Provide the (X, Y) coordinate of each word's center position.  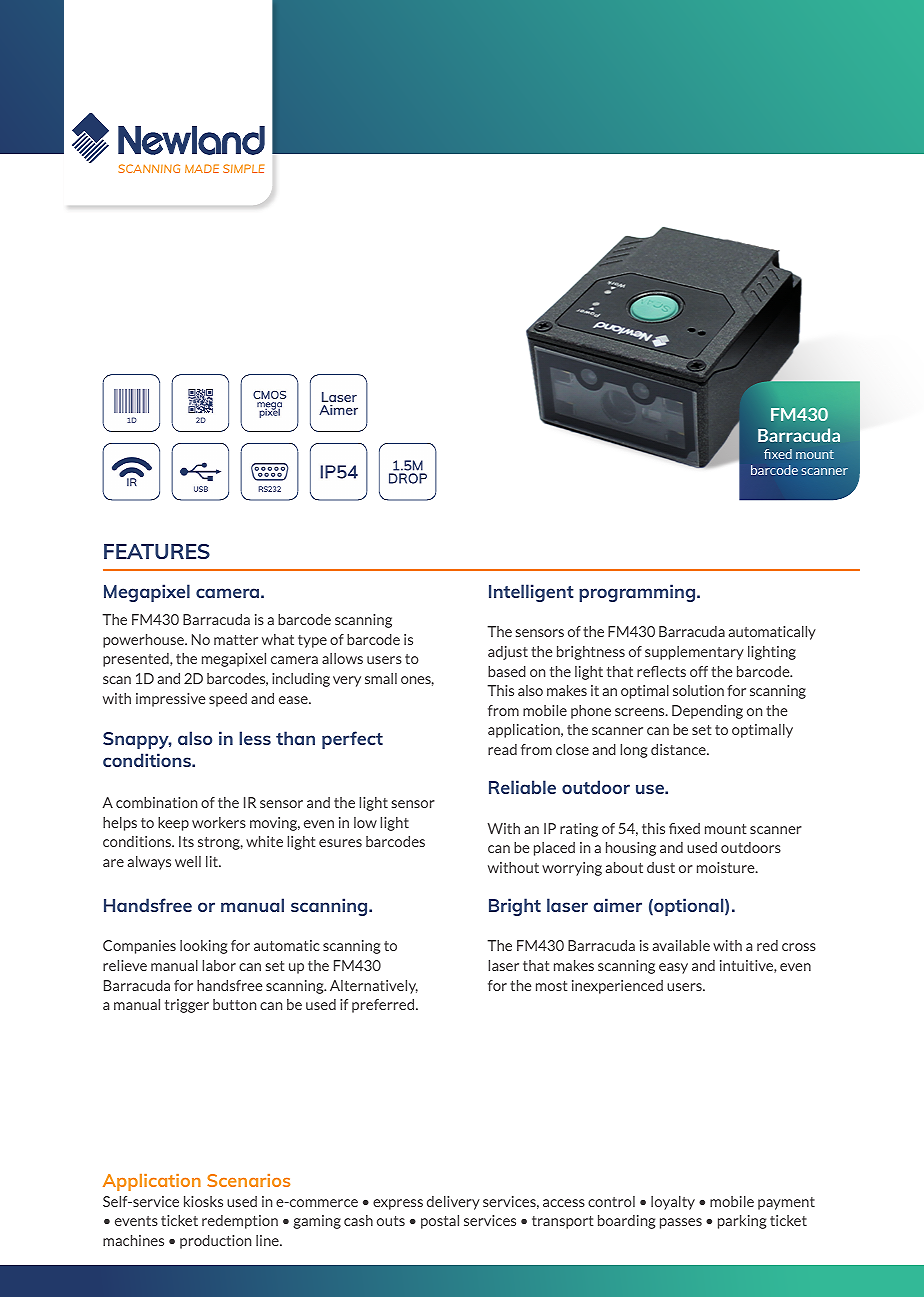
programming (638, 593)
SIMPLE (243, 168)
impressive (171, 700)
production (215, 1242)
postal (440, 1222)
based (507, 671)
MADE (202, 168)
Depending (707, 712)
